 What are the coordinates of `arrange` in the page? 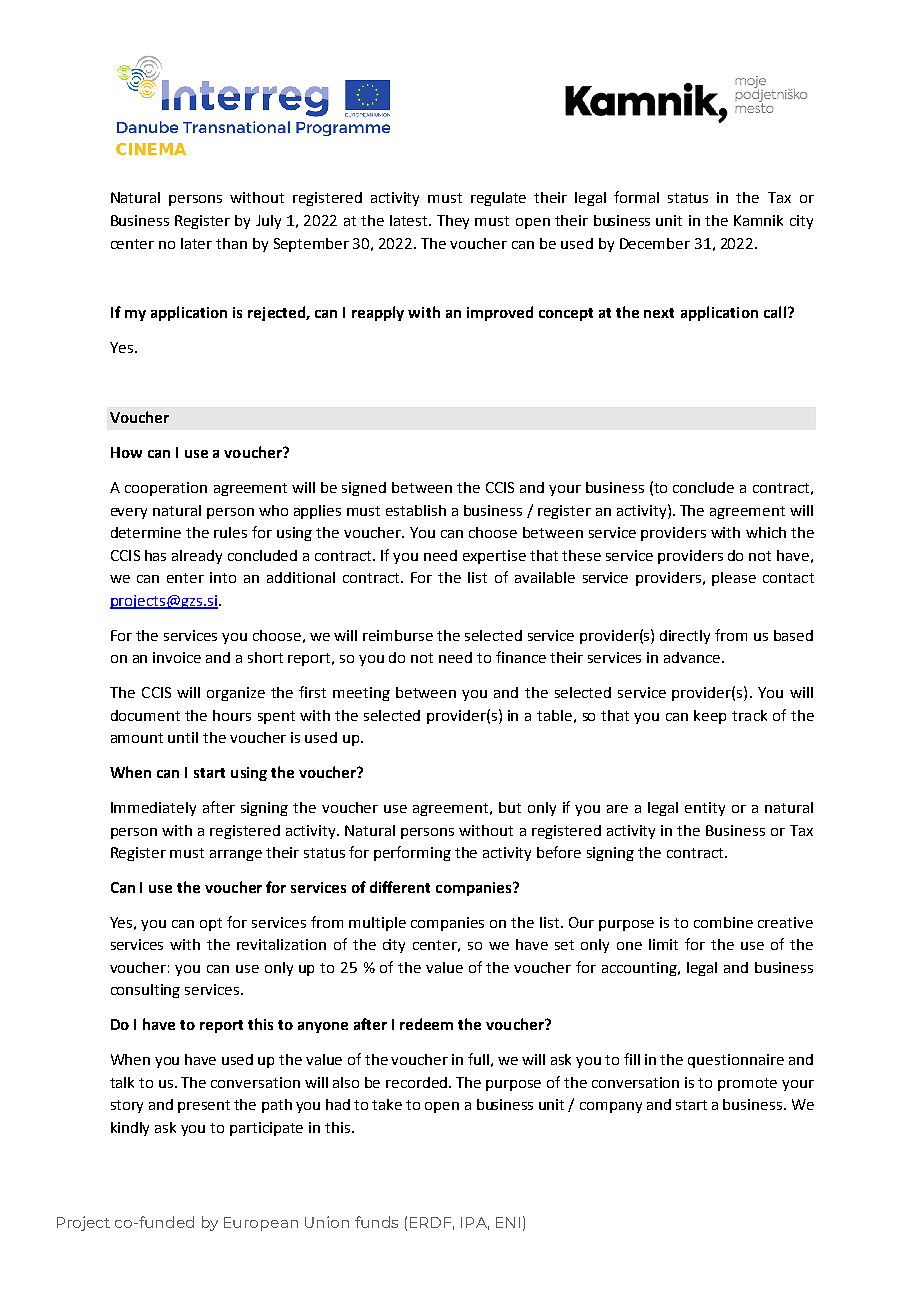 It's located at (236, 855).
